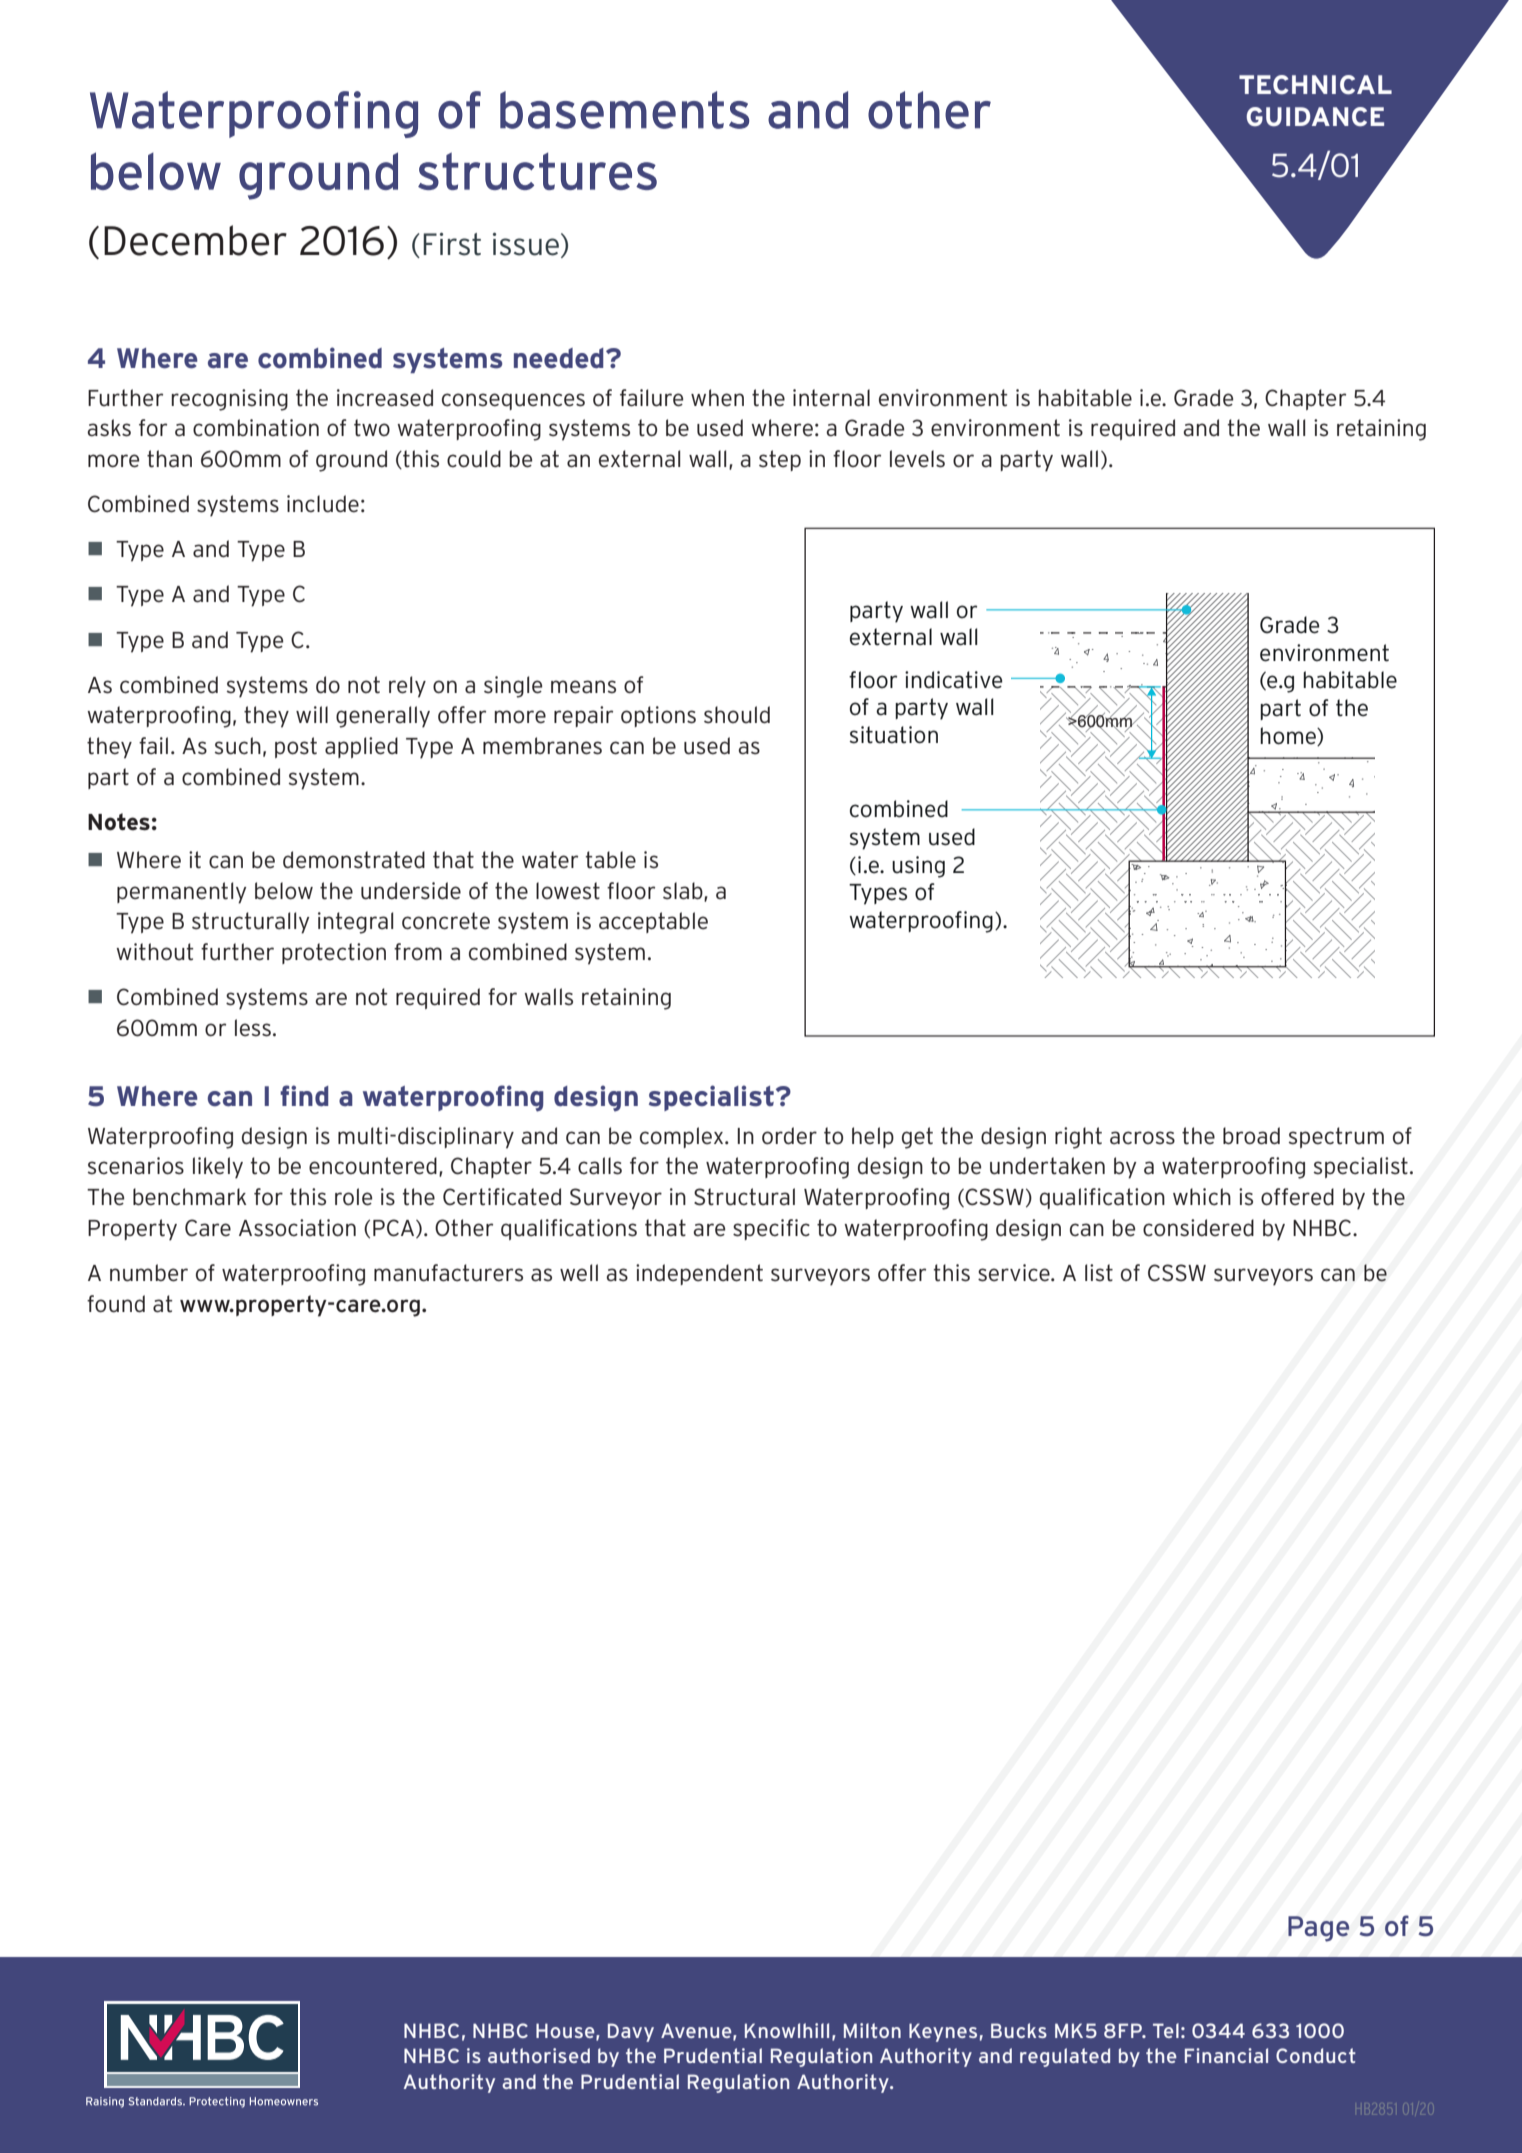 The image size is (1522, 2153). Describe the element at coordinates (195, 240) in the image. I see `December` at that location.
